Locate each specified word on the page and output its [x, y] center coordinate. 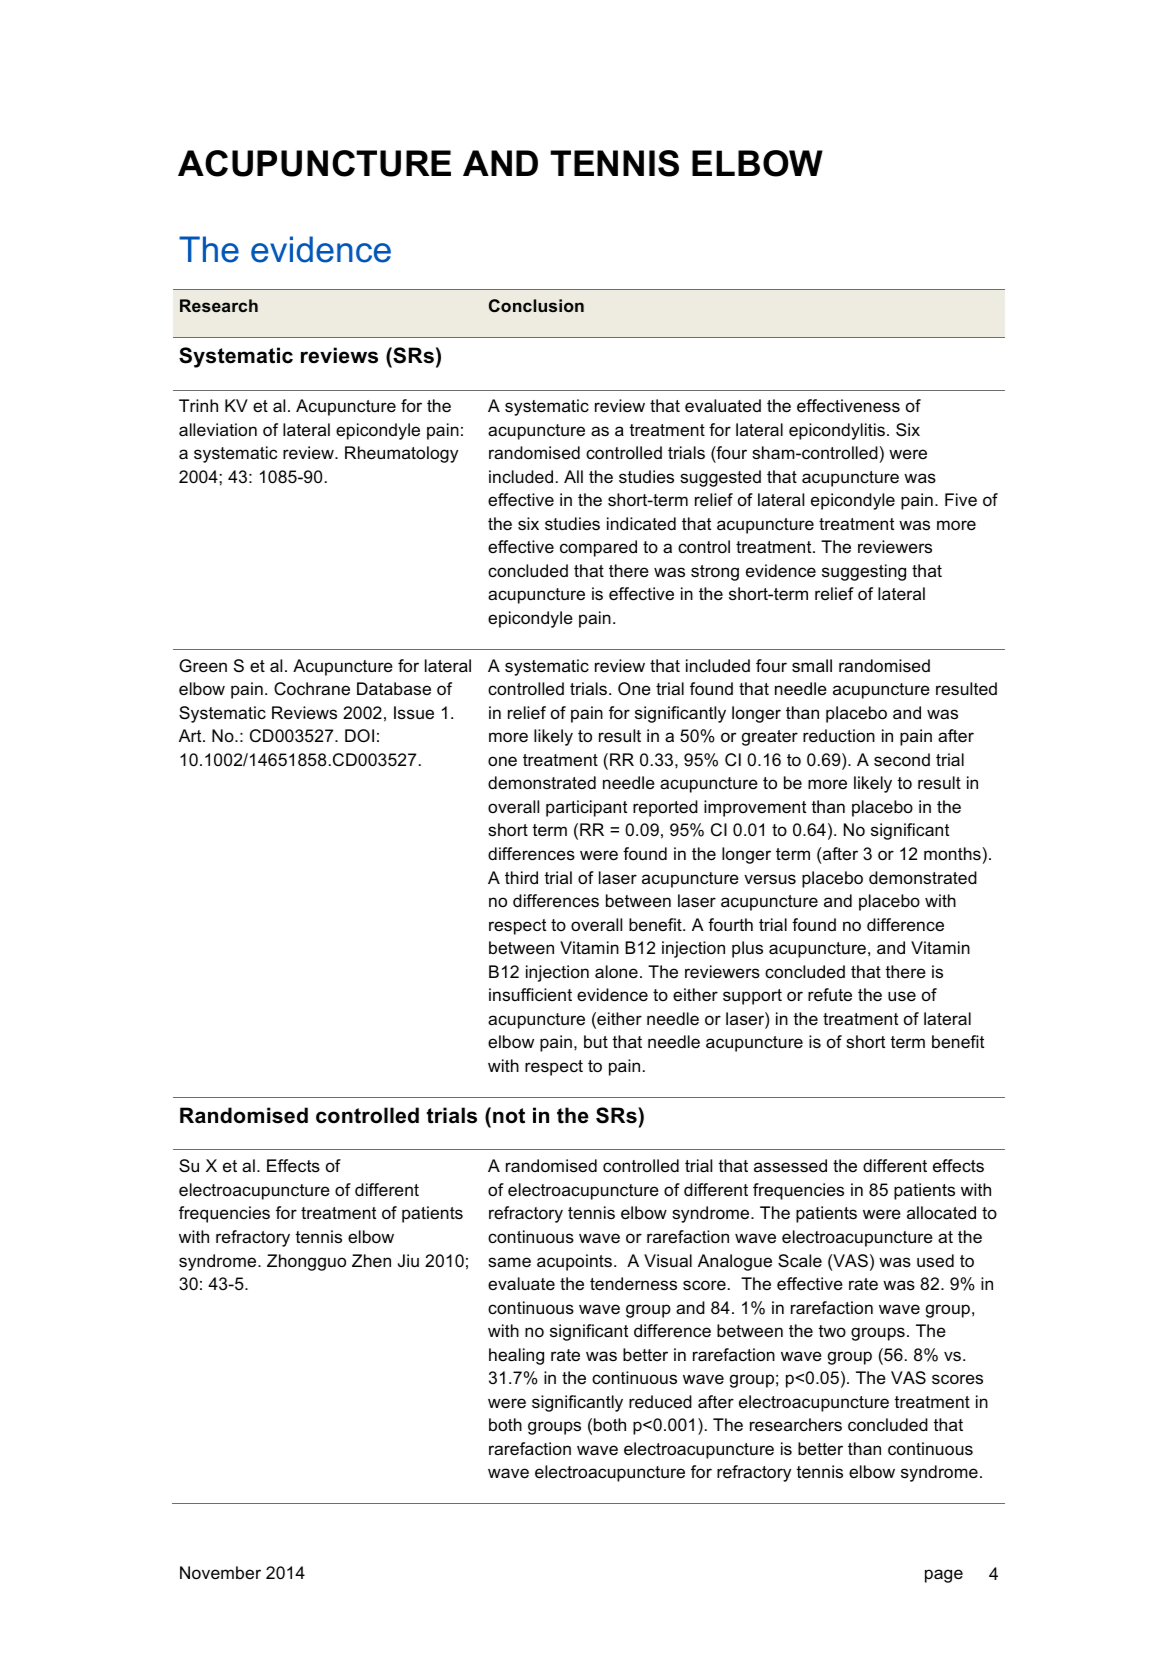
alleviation [218, 430]
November [220, 1573]
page [944, 1576]
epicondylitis [837, 431]
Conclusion [536, 305]
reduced [660, 1402]
